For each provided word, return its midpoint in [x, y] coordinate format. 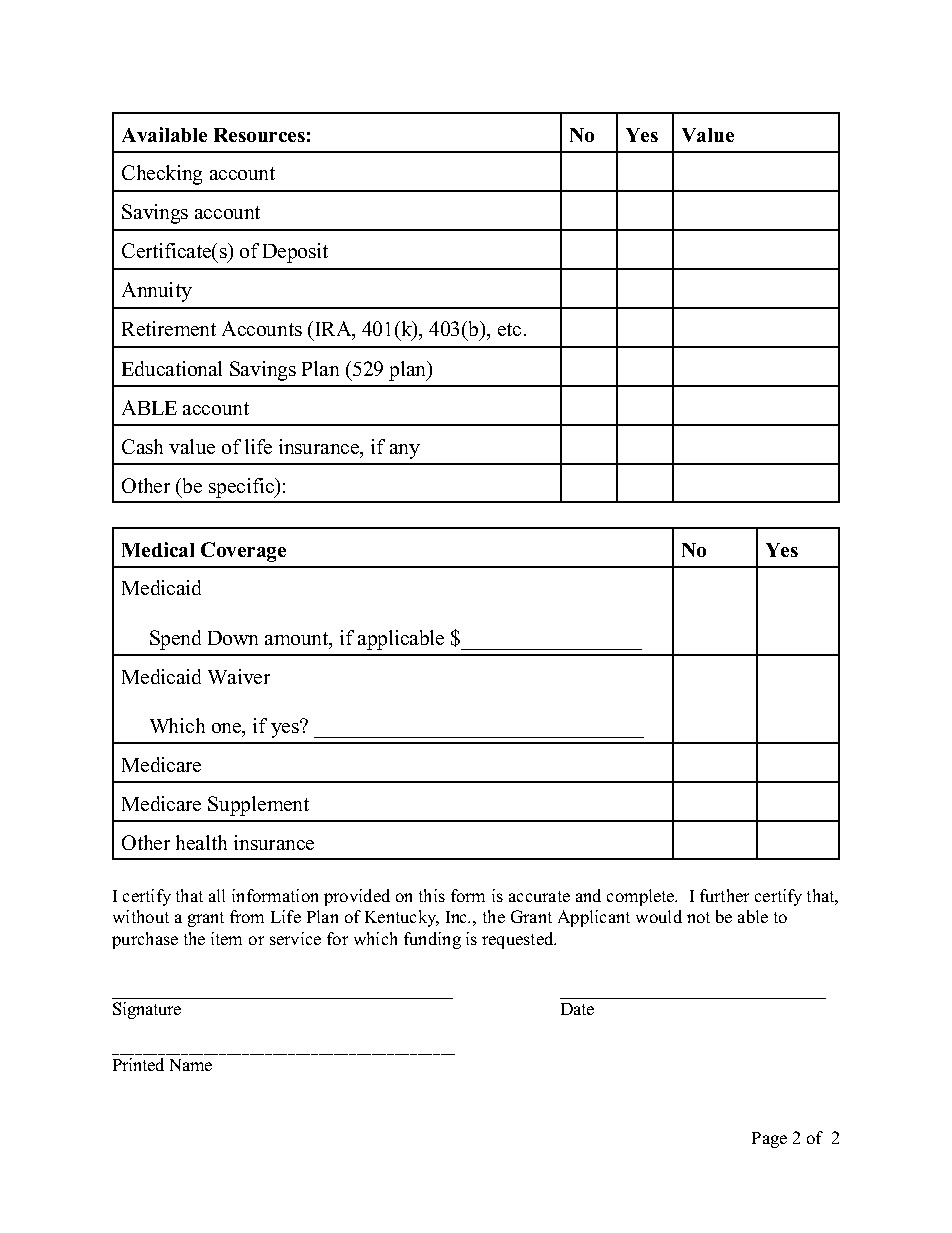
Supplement [258, 806]
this [432, 895]
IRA [332, 328]
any [405, 451]
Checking [162, 175]
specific [242, 488]
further [724, 895]
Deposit [295, 253]
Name [191, 1065]
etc [509, 329]
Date [577, 1009]
